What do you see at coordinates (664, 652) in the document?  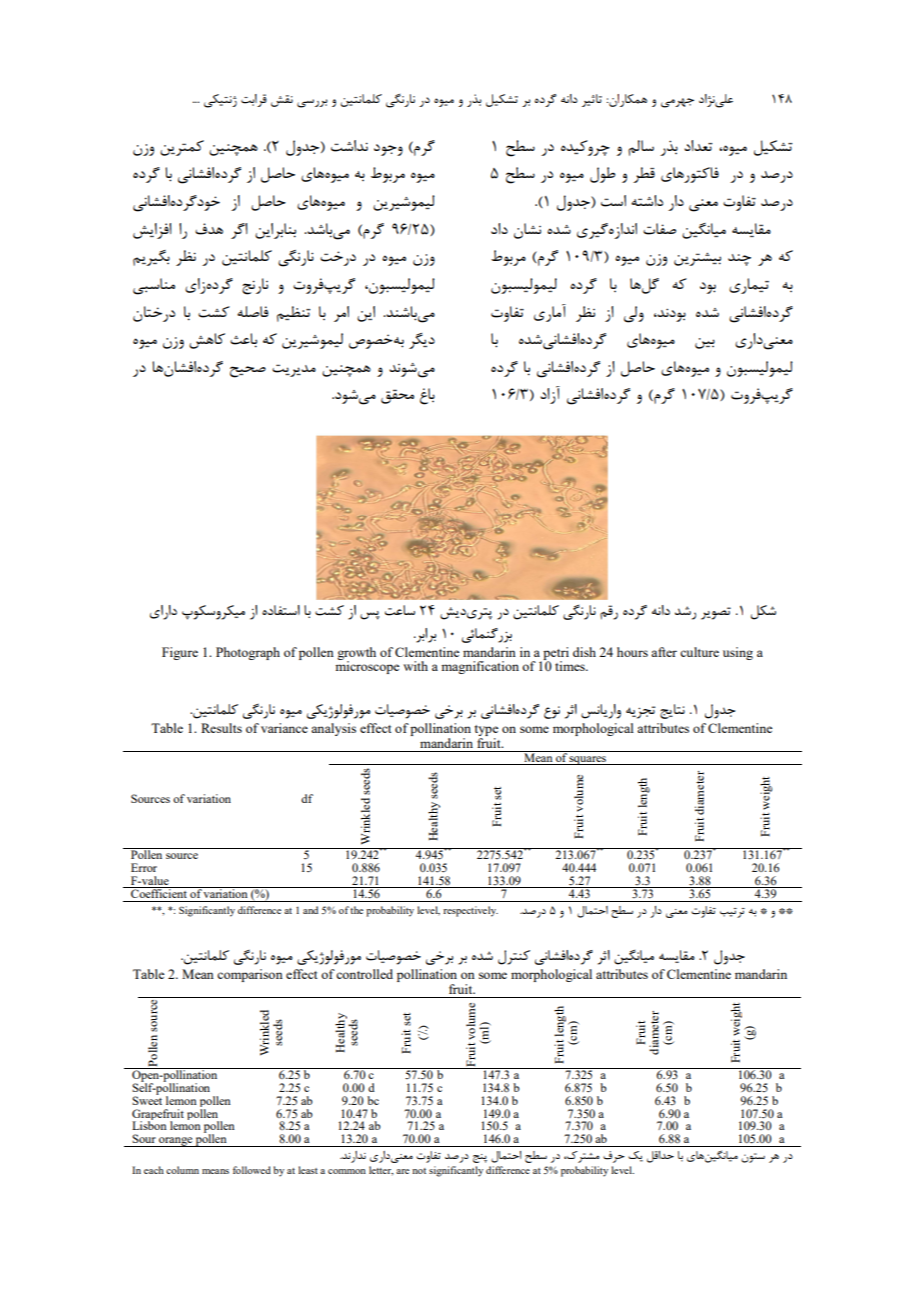 I see `after` at bounding box center [664, 652].
